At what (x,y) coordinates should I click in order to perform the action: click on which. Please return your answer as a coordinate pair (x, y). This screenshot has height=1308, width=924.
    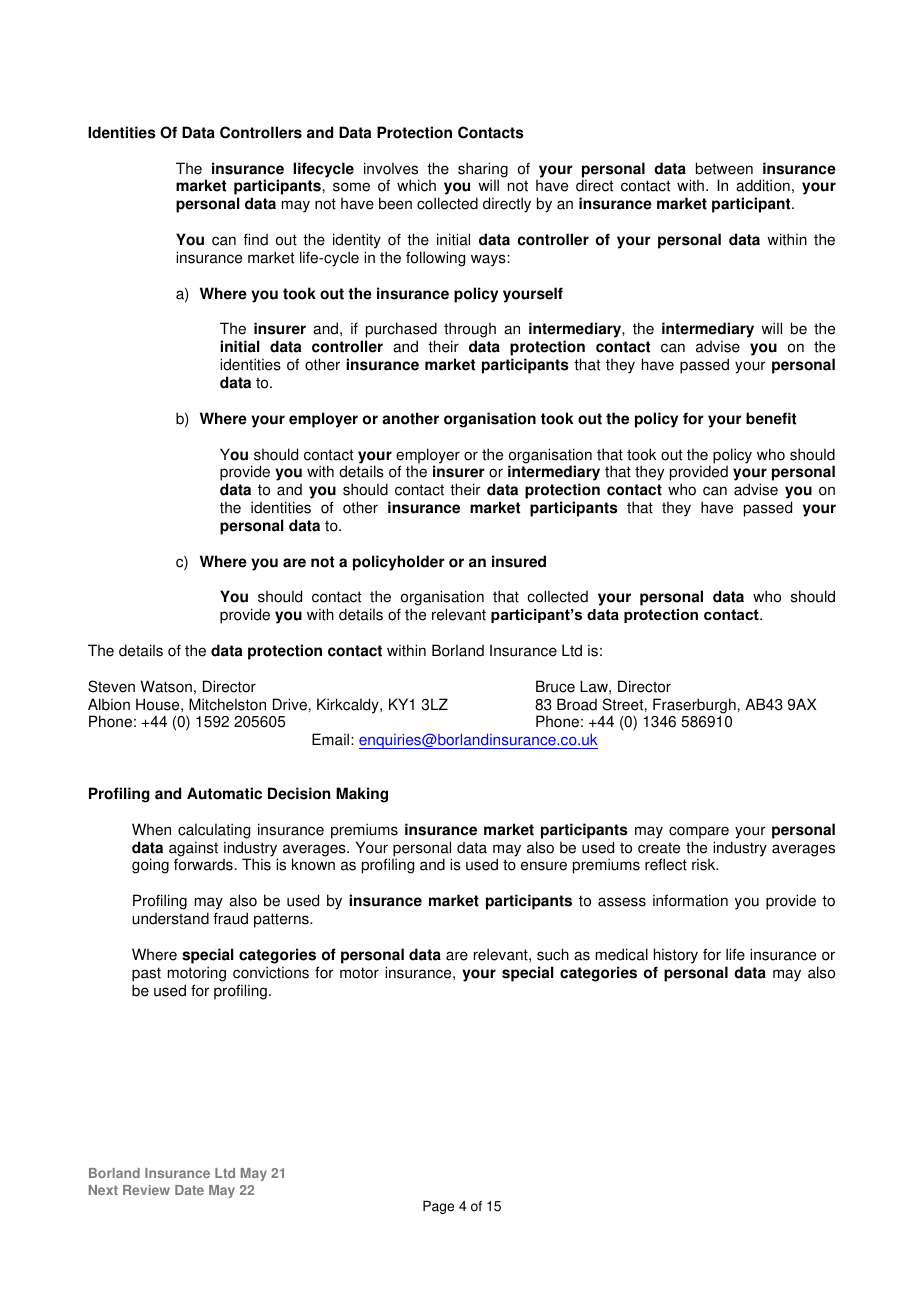
    Looking at the image, I should click on (416, 185).
